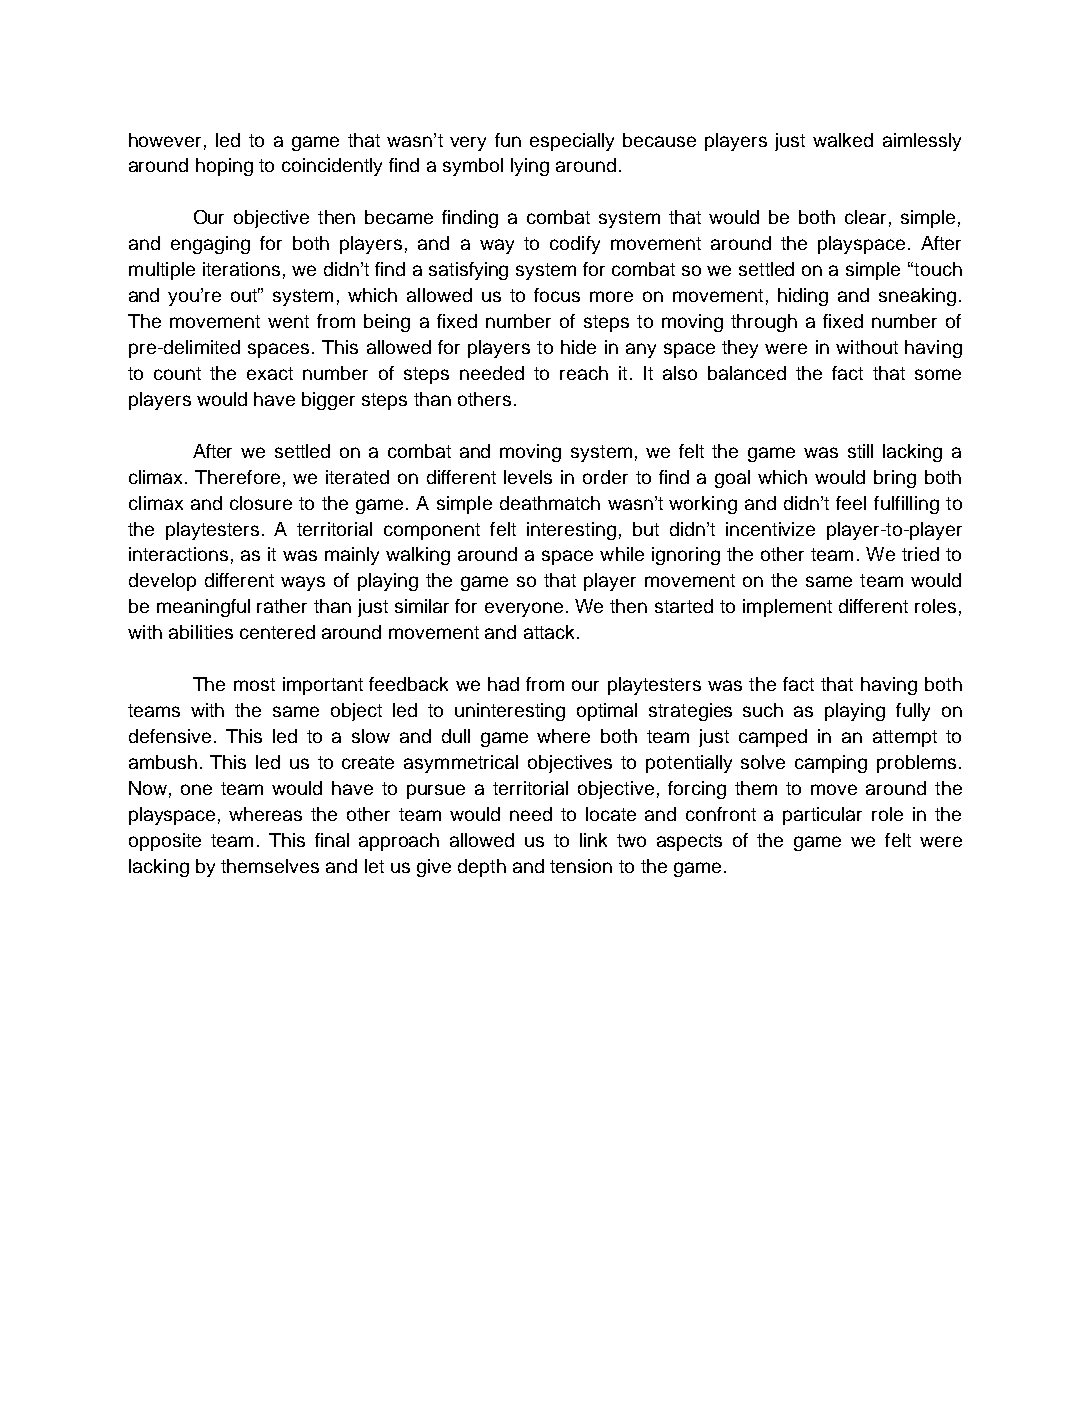 This screenshot has width=1091, height=1412. I want to click on implement, so click(787, 608).
